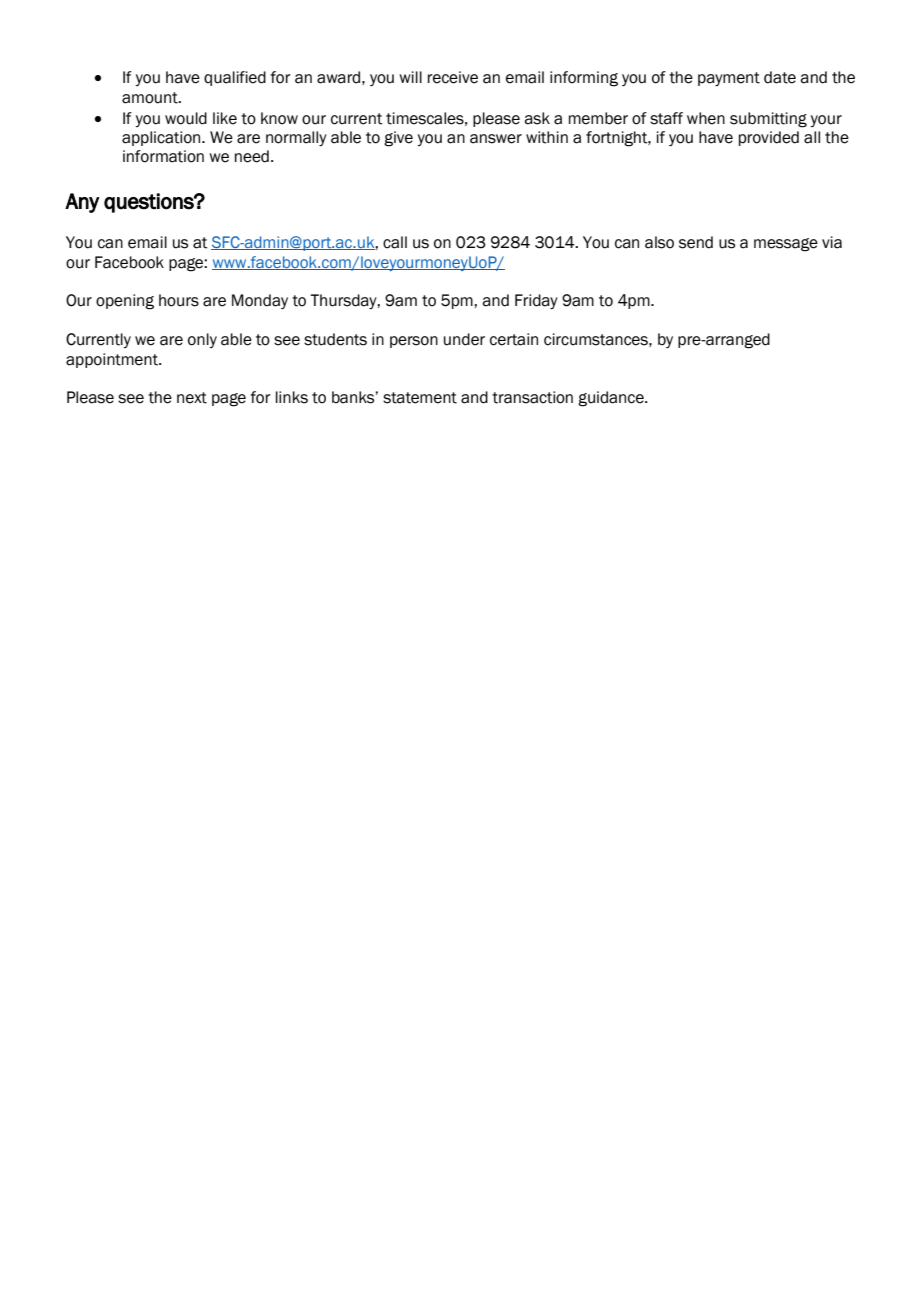 The width and height of the image is (924, 1308). What do you see at coordinates (82, 203) in the image?
I see `Any` at bounding box center [82, 203].
